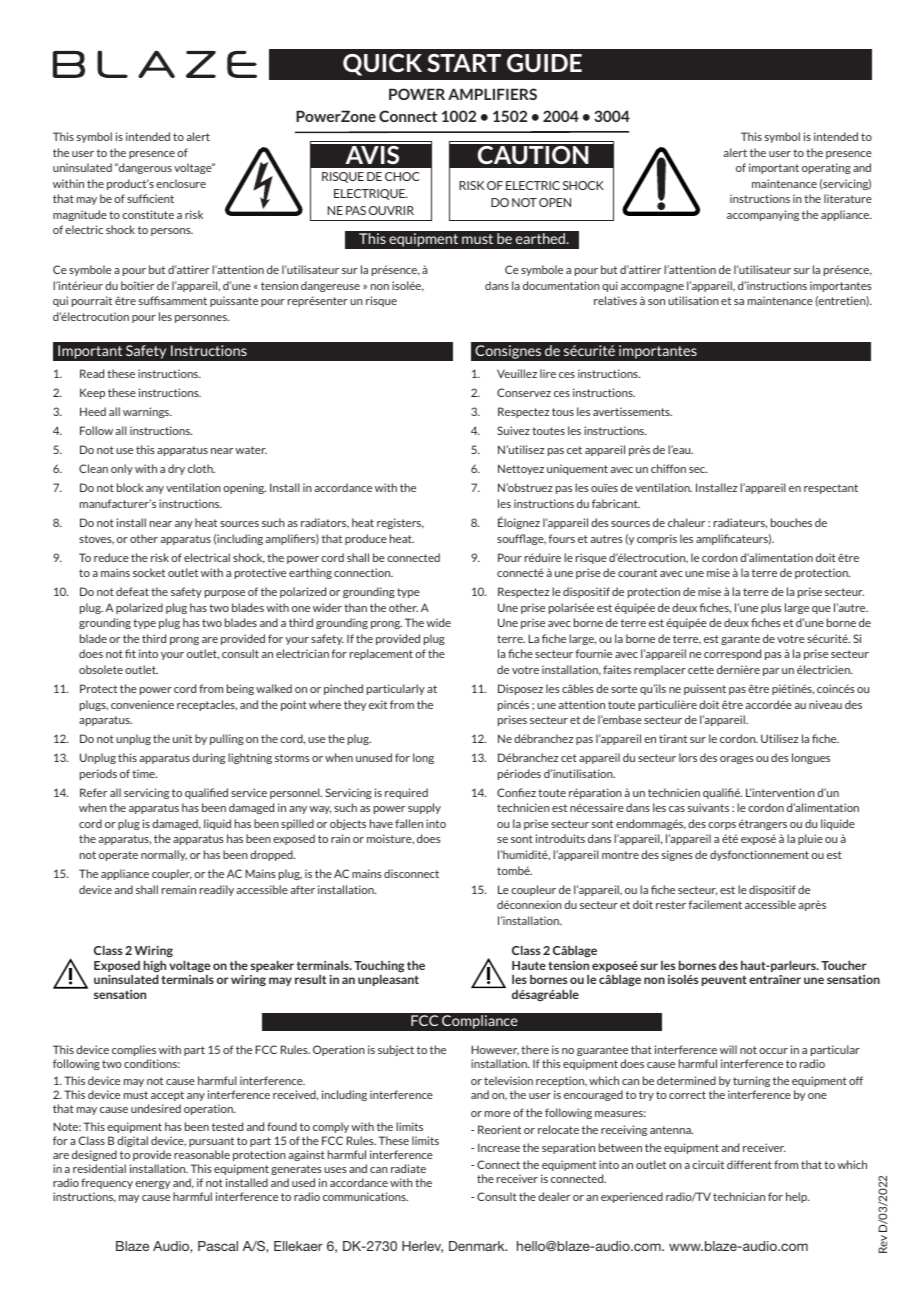  What do you see at coordinates (144, 168) in the image?
I see `dangerous` at bounding box center [144, 168].
